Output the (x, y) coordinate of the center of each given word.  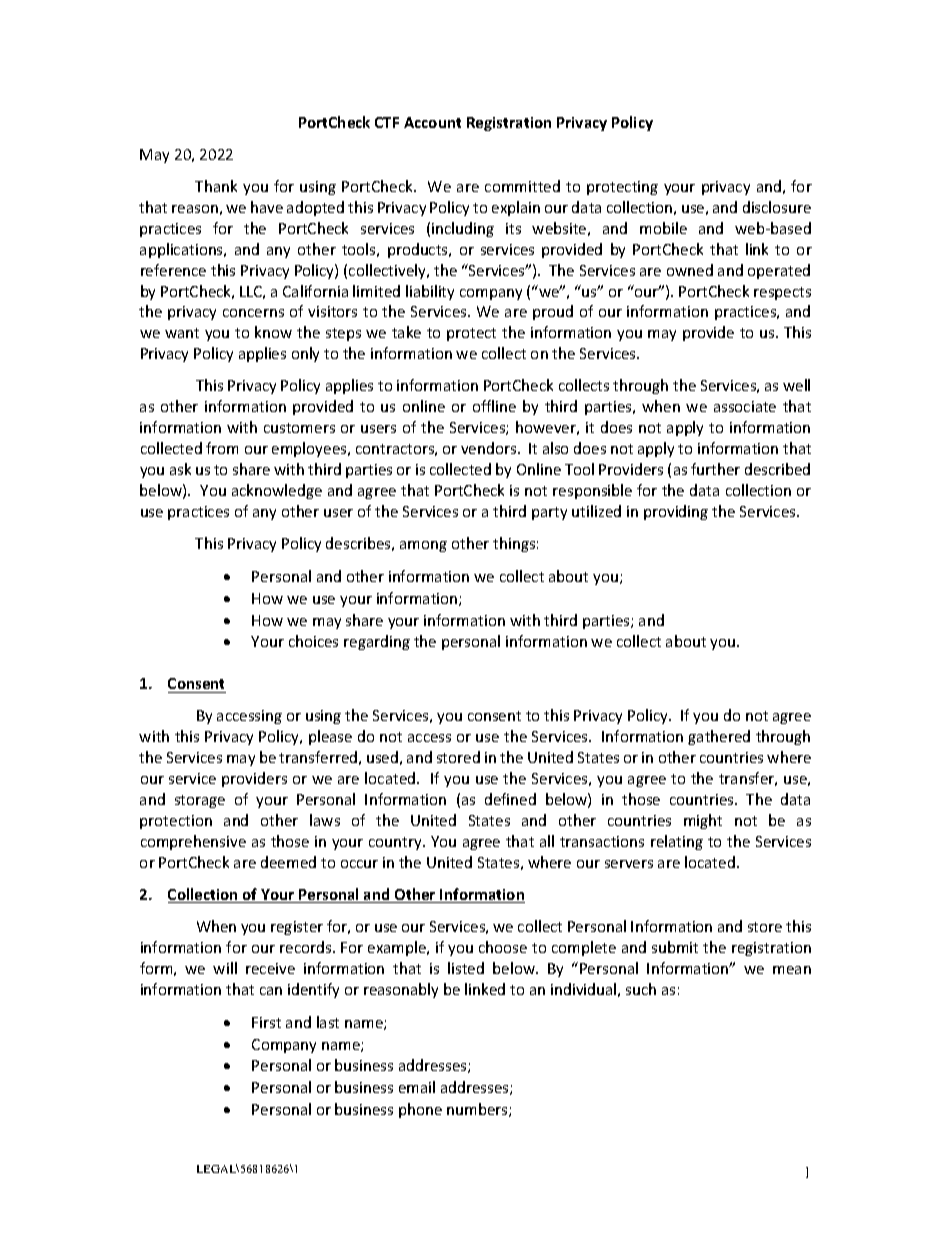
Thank (216, 186)
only (305, 354)
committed (522, 186)
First (266, 1022)
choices (313, 641)
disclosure (777, 207)
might (703, 821)
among (423, 546)
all (547, 841)
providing (676, 512)
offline (494, 406)
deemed (288, 862)
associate (745, 406)
